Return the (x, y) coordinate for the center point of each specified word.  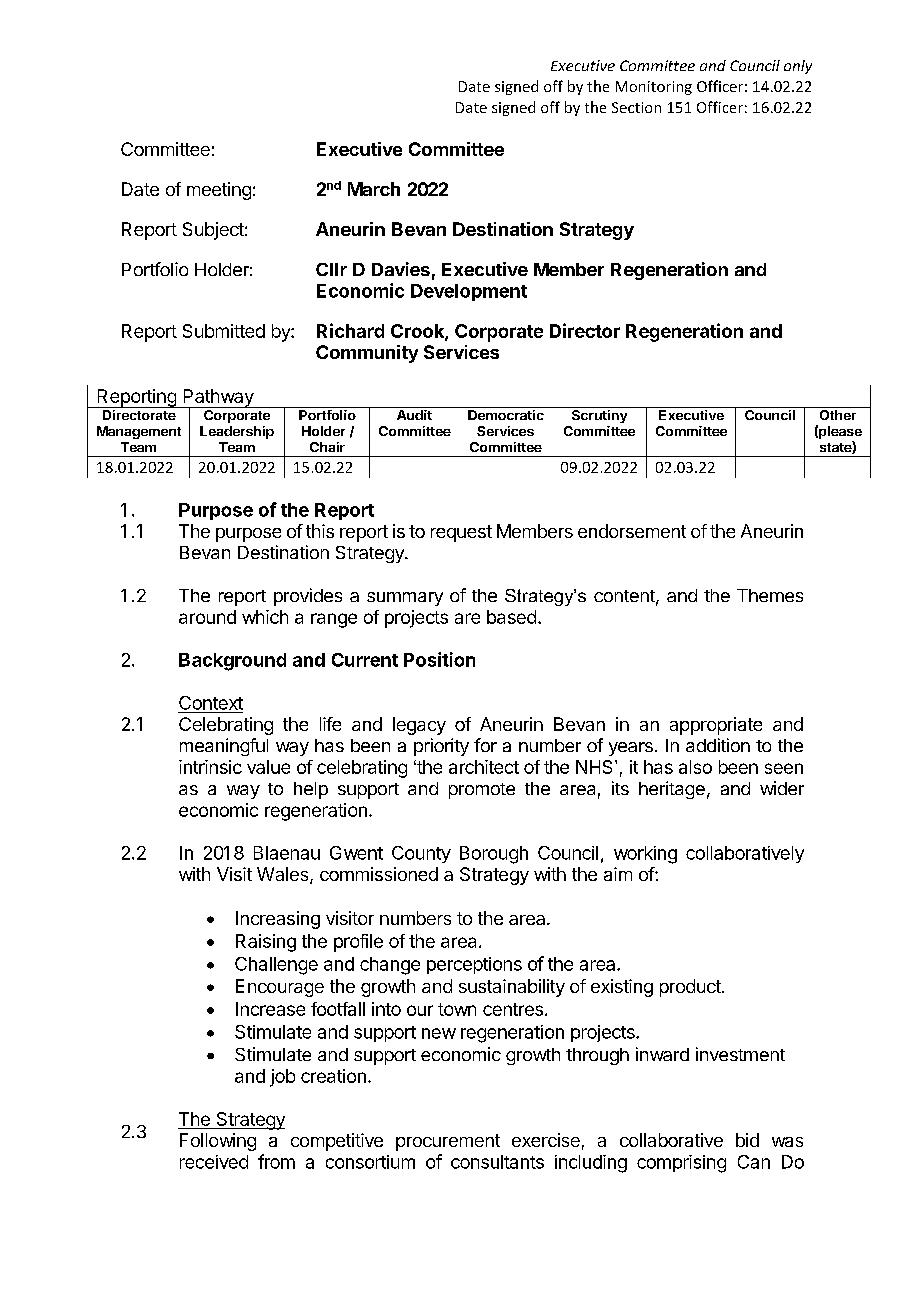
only (798, 67)
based (511, 617)
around (207, 617)
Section (636, 107)
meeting (219, 191)
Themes (770, 595)
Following (218, 1142)
